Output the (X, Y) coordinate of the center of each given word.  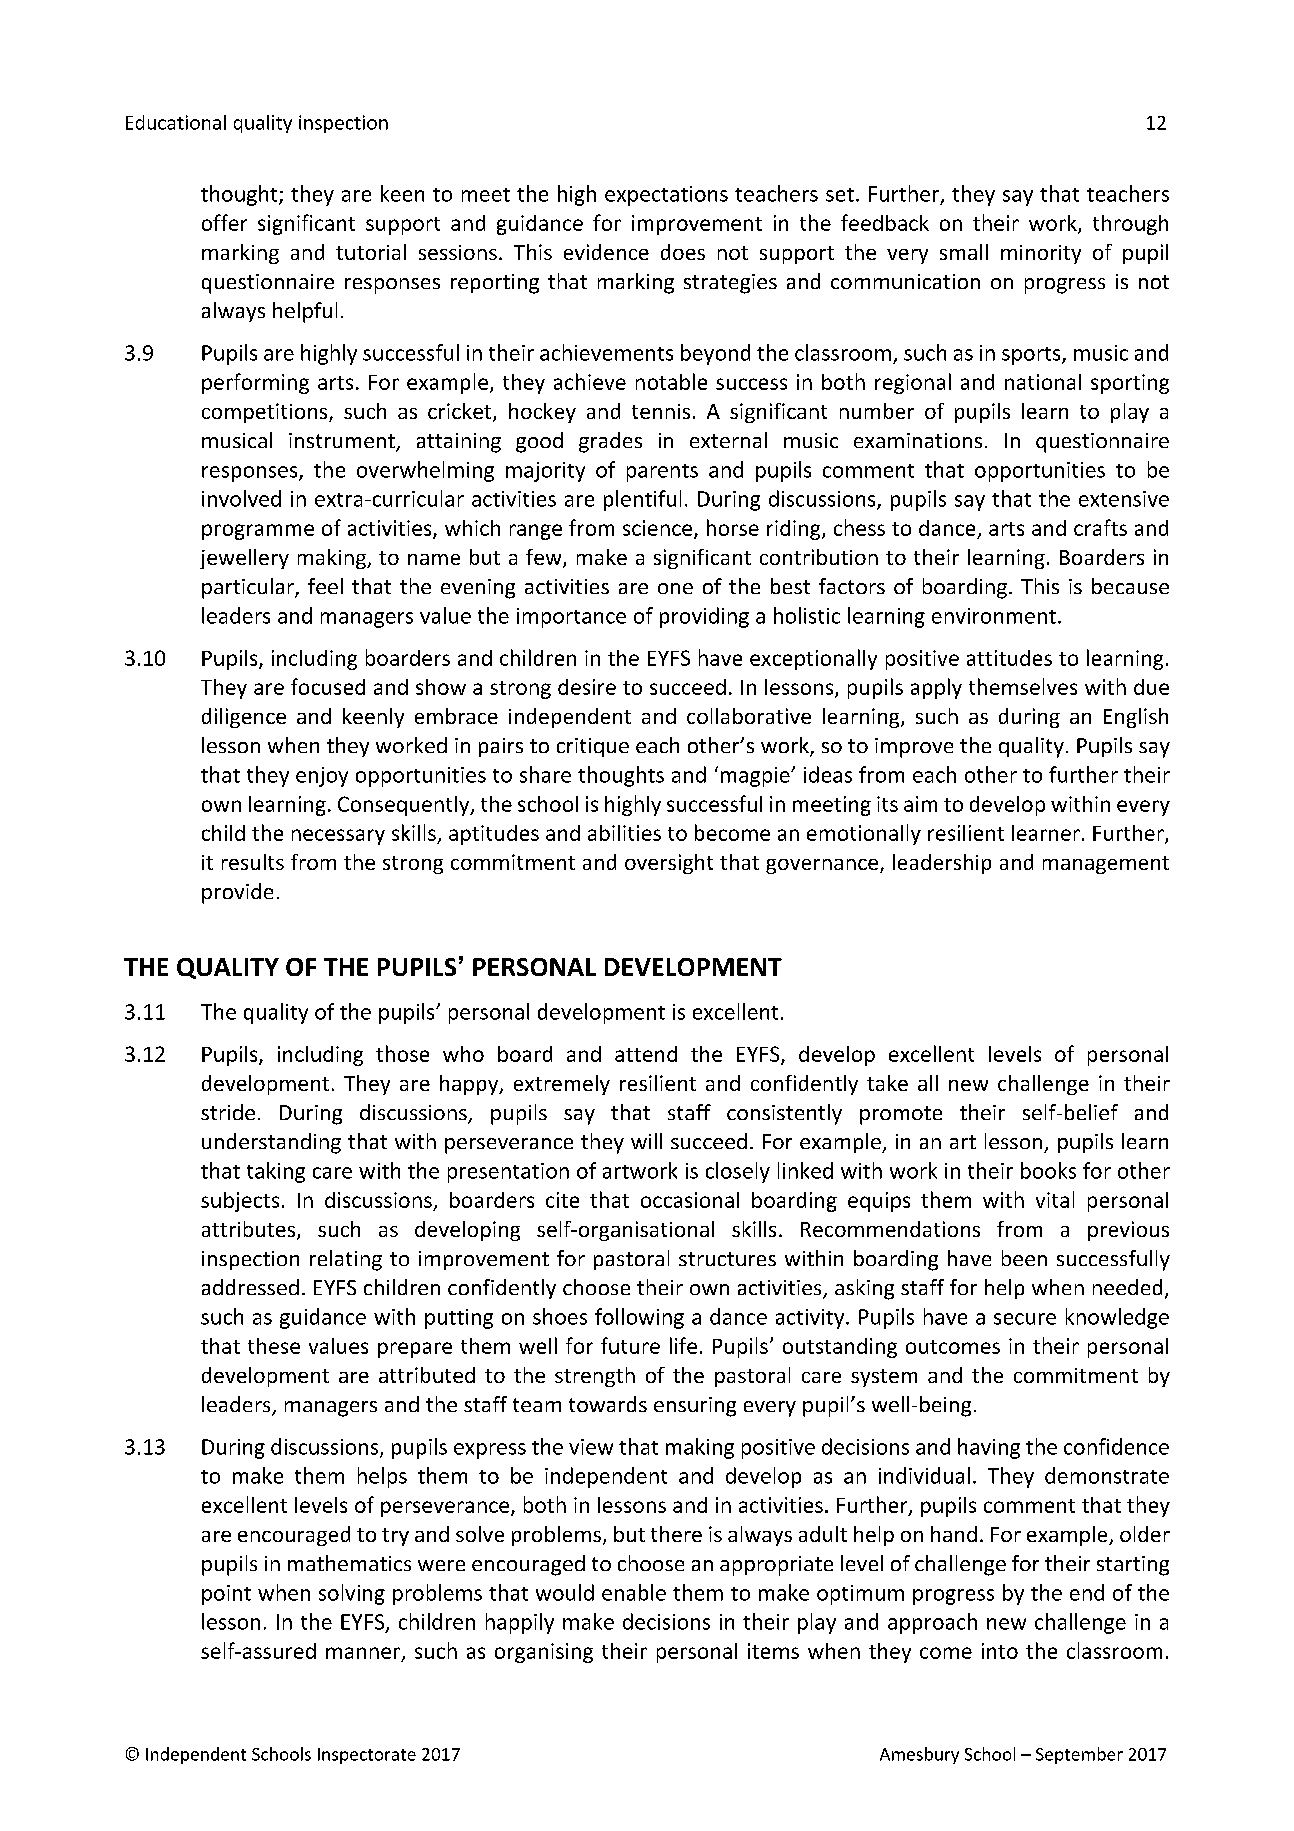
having (989, 1448)
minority (1041, 254)
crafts (1100, 527)
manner (364, 1654)
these (274, 1346)
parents (662, 473)
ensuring (695, 1407)
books (1048, 1170)
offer (224, 222)
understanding (271, 1143)
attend (646, 1054)
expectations (666, 196)
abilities (624, 833)
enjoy (322, 777)
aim (920, 804)
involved (241, 498)
